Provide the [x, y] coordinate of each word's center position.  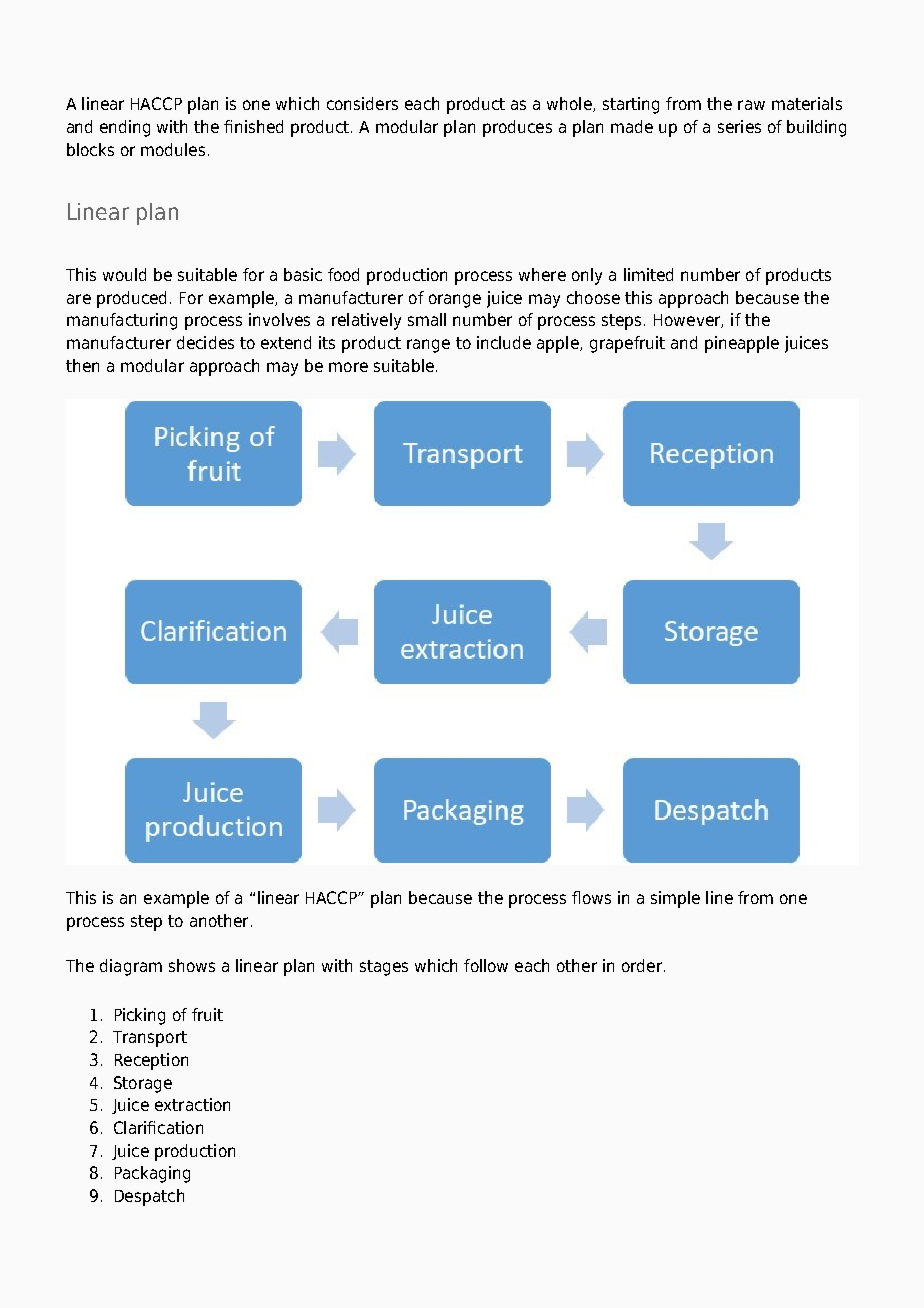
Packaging [152, 1174]
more [348, 367]
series [739, 126]
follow [486, 965]
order [643, 965]
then [82, 365]
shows [192, 965]
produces [517, 128]
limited [648, 274]
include [504, 342]
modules [173, 149]
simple [675, 899]
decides [205, 342]
